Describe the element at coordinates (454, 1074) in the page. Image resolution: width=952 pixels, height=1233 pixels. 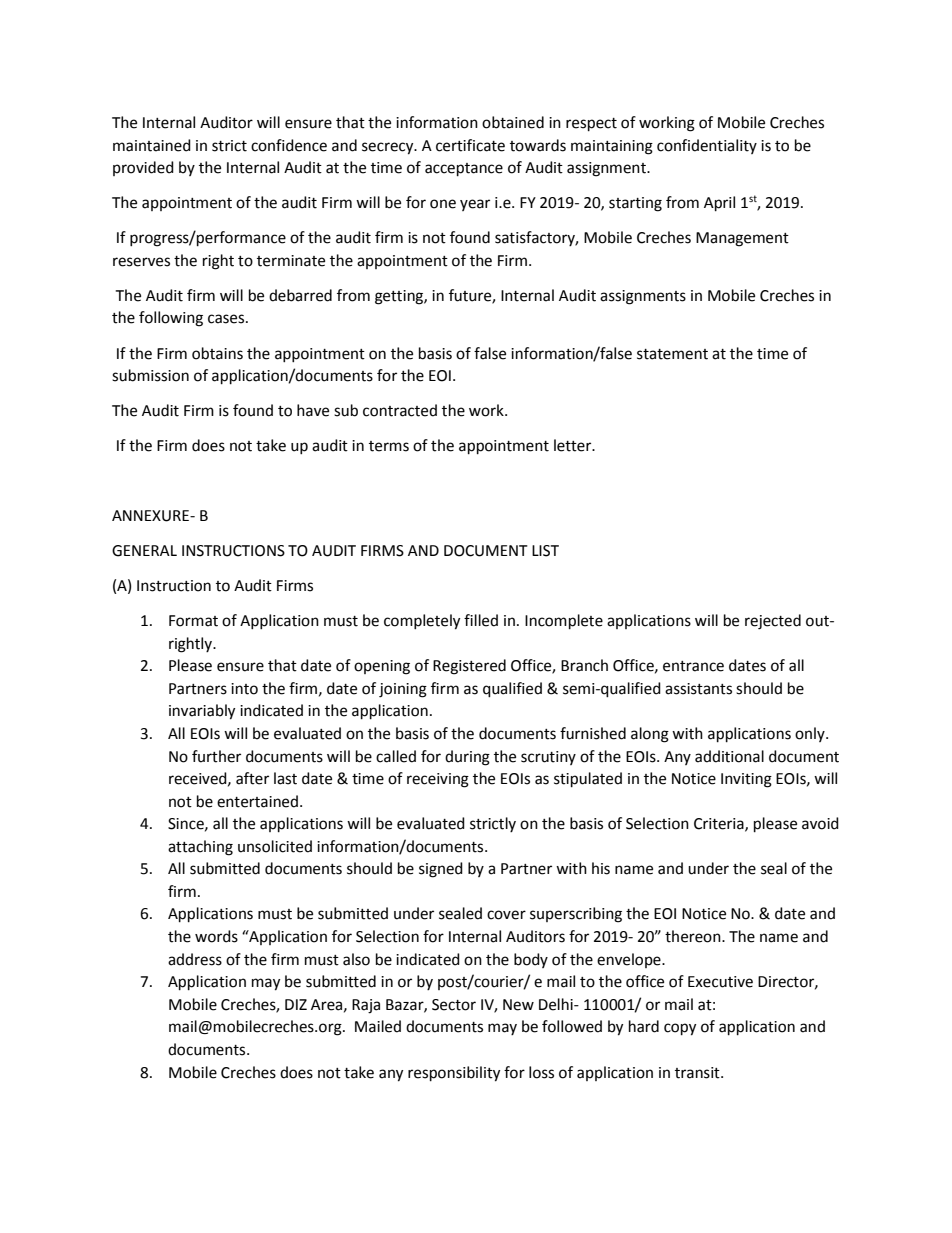
I see `responsibility` at that location.
